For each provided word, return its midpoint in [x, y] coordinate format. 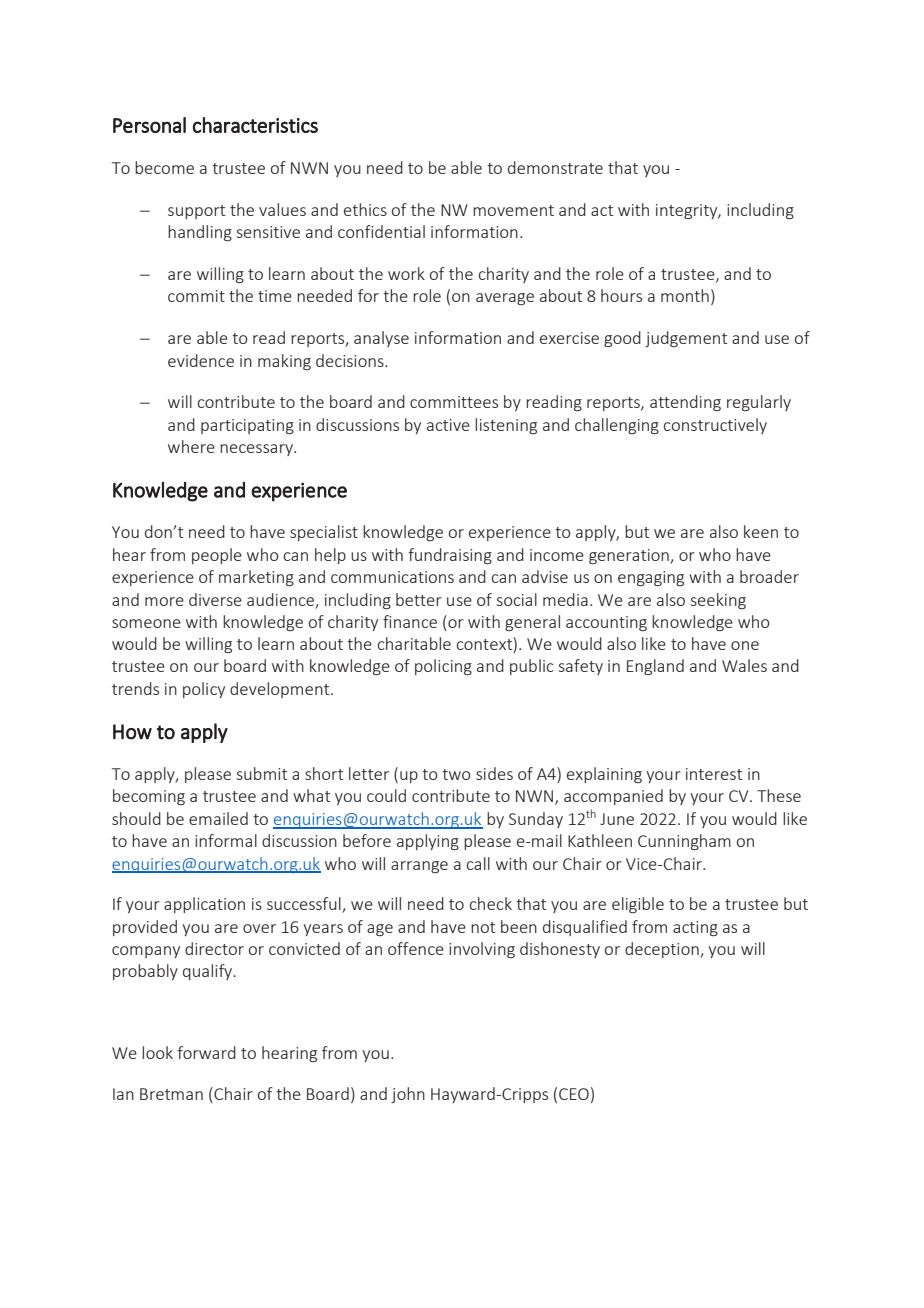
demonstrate [555, 167]
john [408, 1095]
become [164, 167]
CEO [574, 1094]
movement [513, 210]
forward [206, 1052]
